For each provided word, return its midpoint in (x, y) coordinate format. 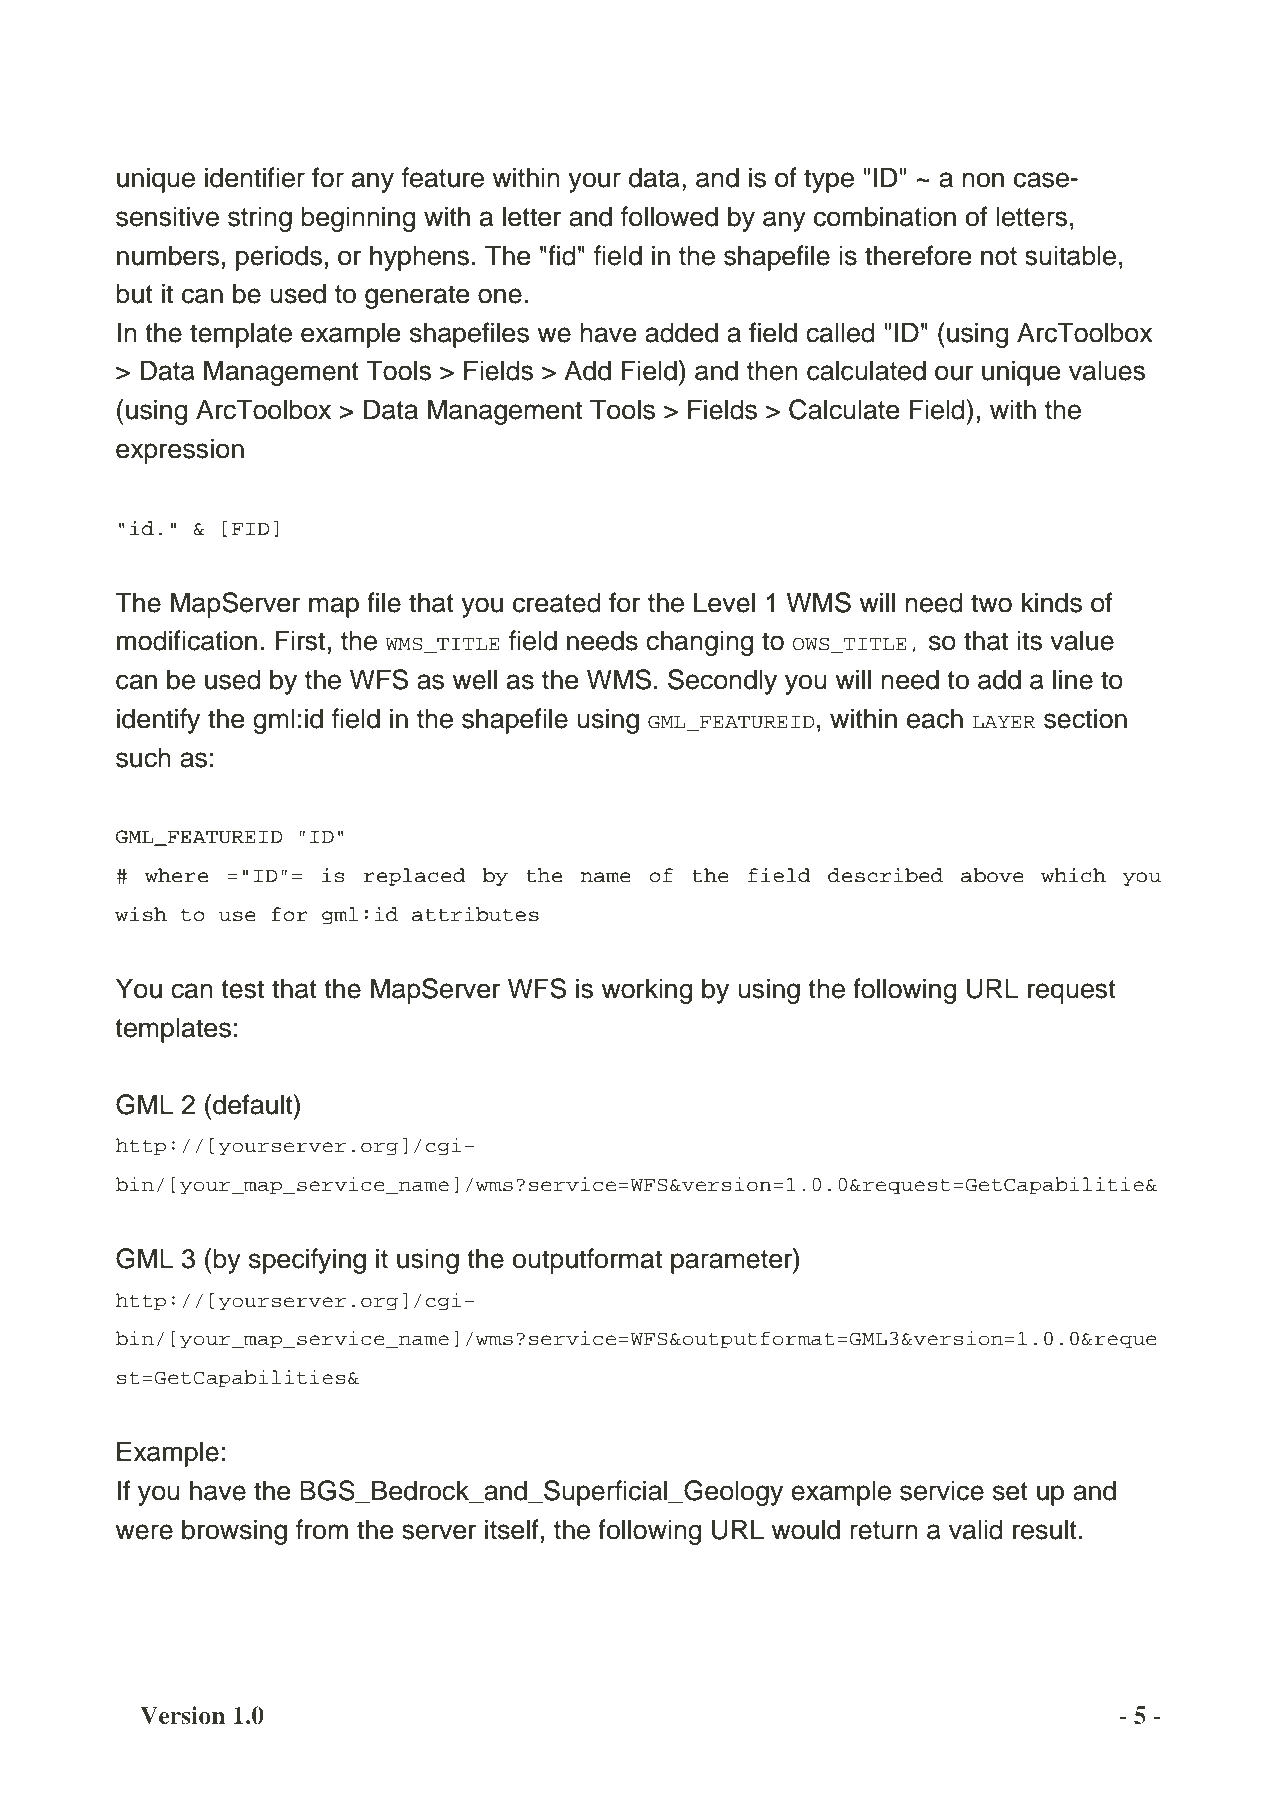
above (992, 875)
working (646, 991)
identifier (255, 177)
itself (512, 1529)
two (991, 603)
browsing (234, 1532)
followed (669, 216)
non (983, 180)
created (556, 602)
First (300, 640)
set (1010, 1491)
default (254, 1104)
